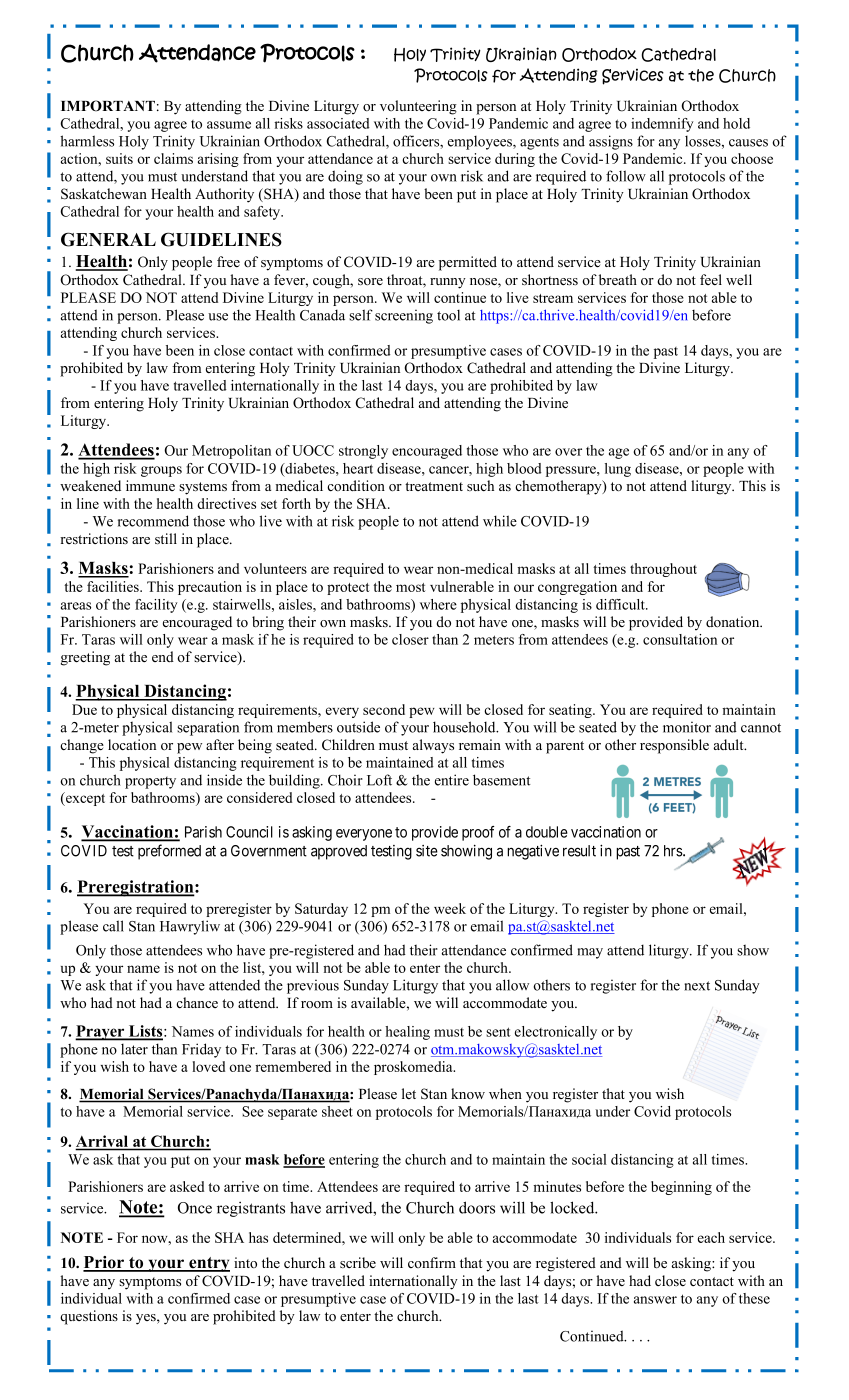 This screenshot has height=1400, width=849. What do you see at coordinates (662, 125) in the screenshot?
I see `indemnify` at bounding box center [662, 125].
